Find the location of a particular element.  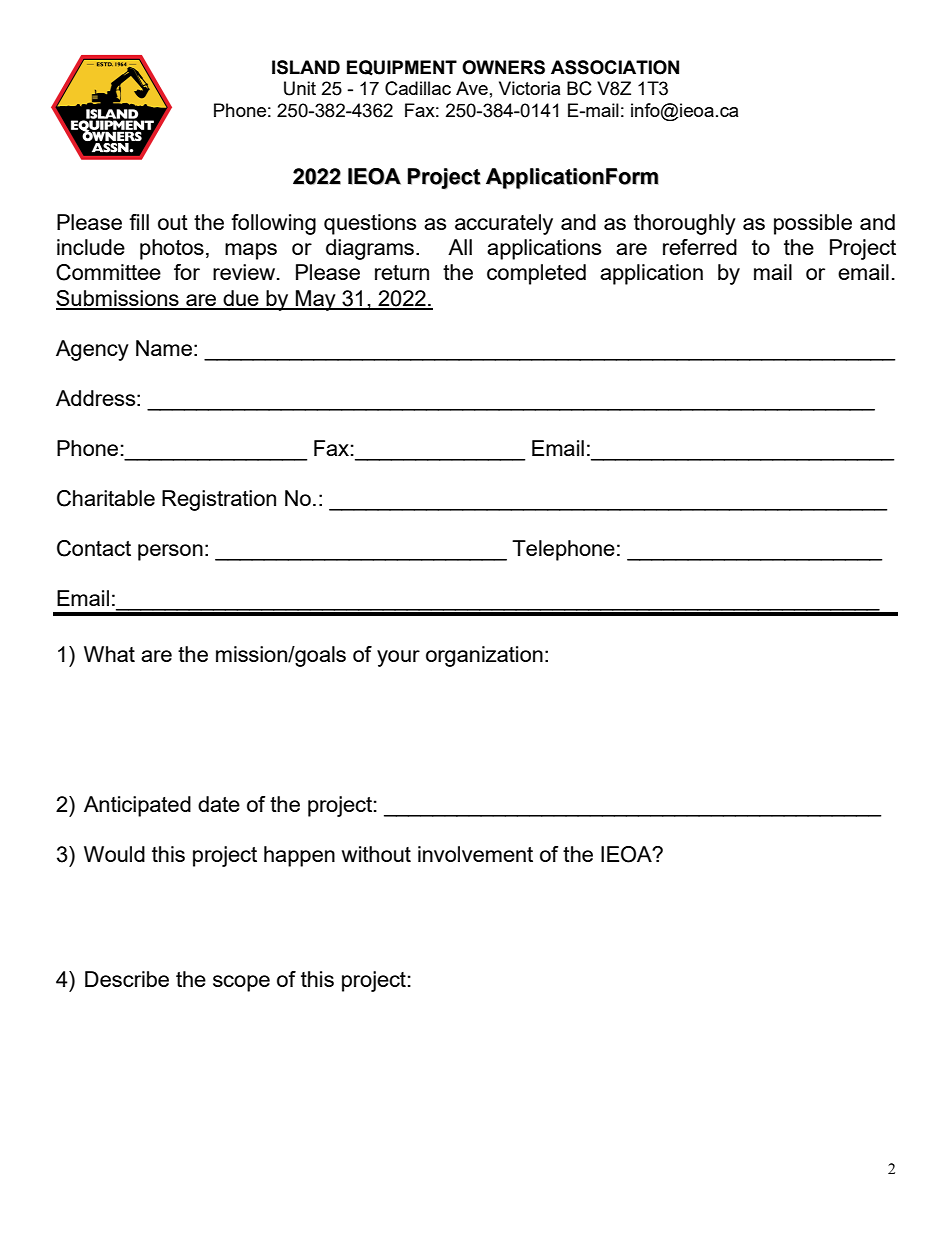

involvement is located at coordinates (475, 854).
